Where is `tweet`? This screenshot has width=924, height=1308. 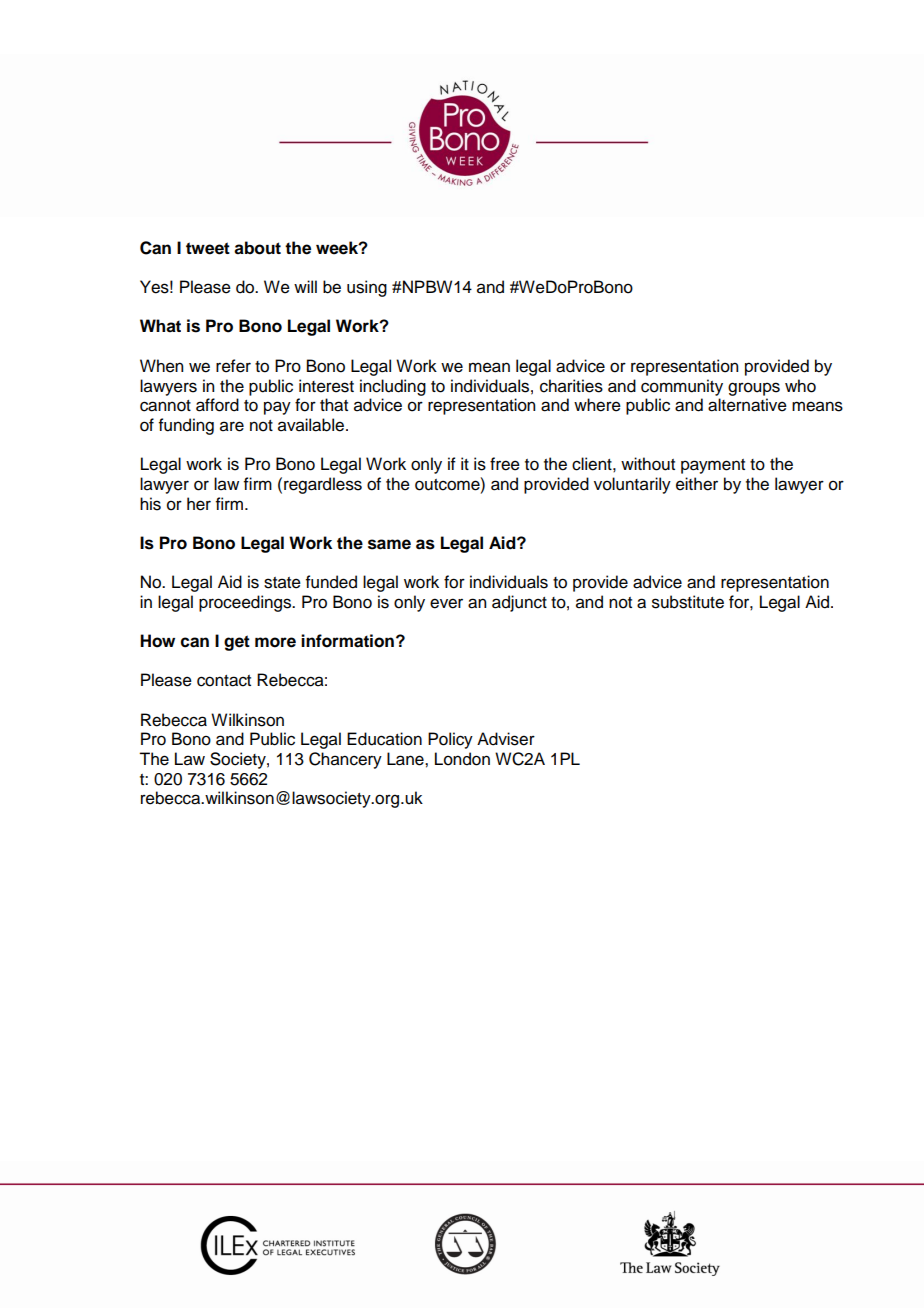
tweet is located at coordinates (208, 248).
